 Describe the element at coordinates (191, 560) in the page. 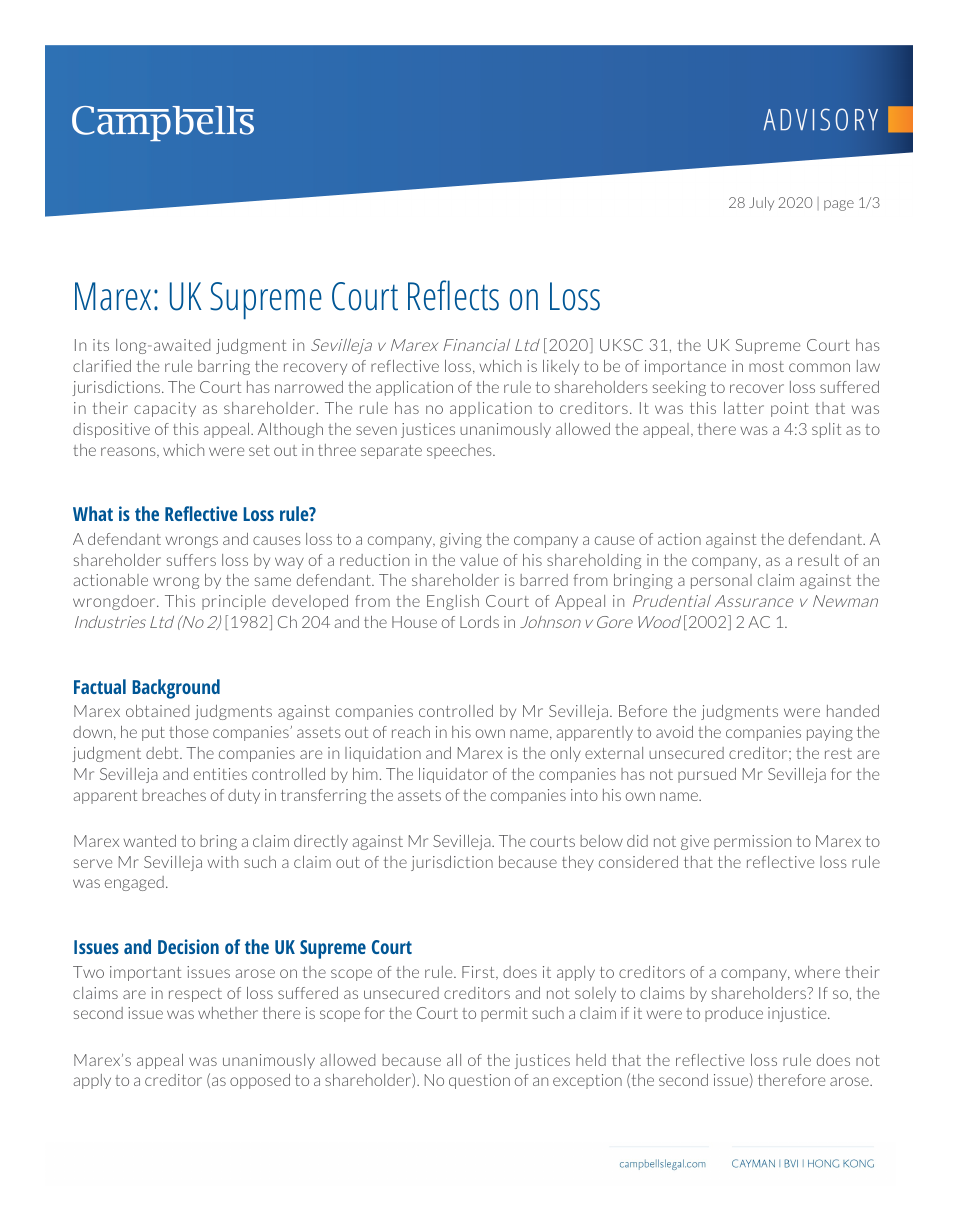

I see `suffers` at that location.
